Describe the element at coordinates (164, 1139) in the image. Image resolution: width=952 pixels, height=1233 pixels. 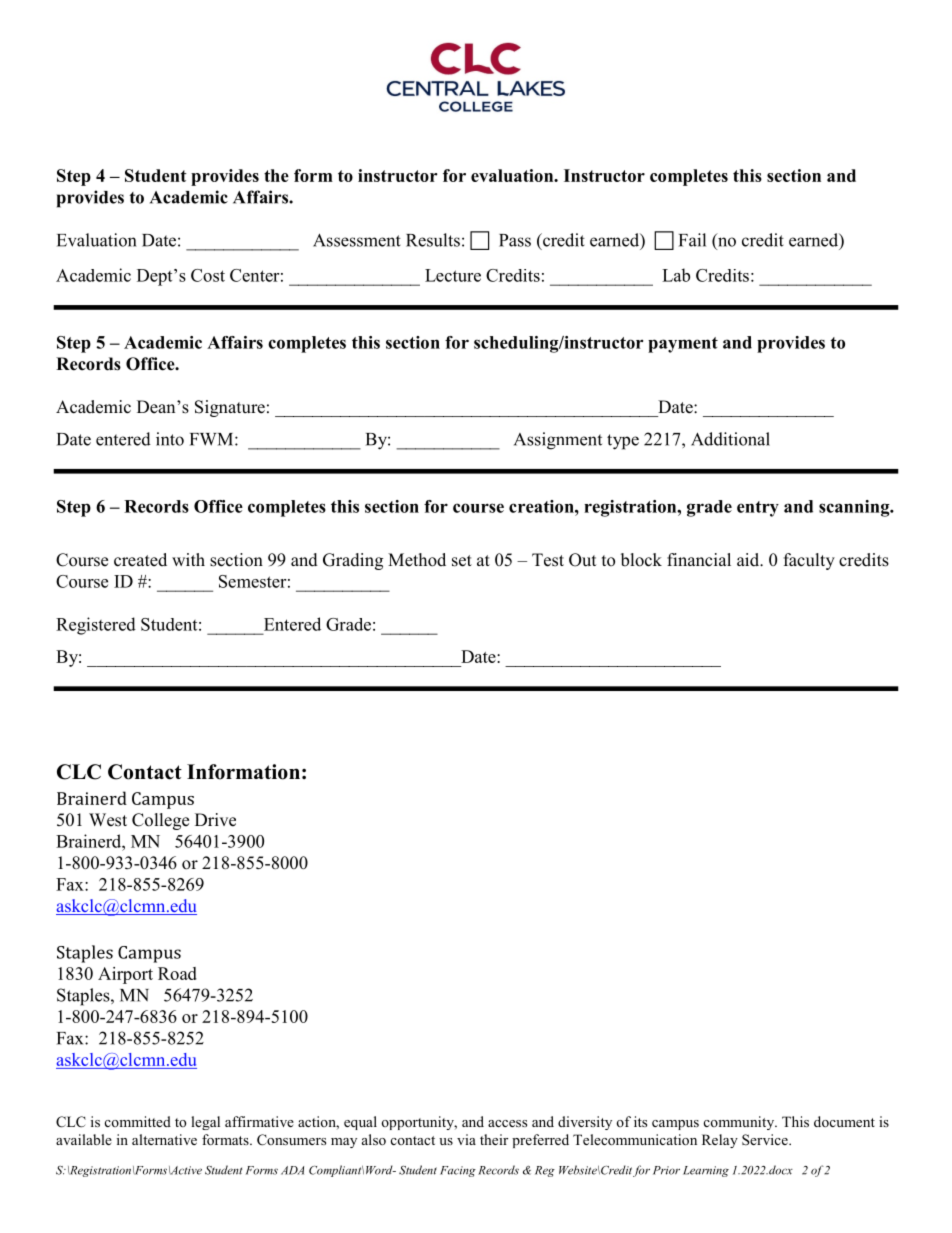
I see `alternative` at that location.
